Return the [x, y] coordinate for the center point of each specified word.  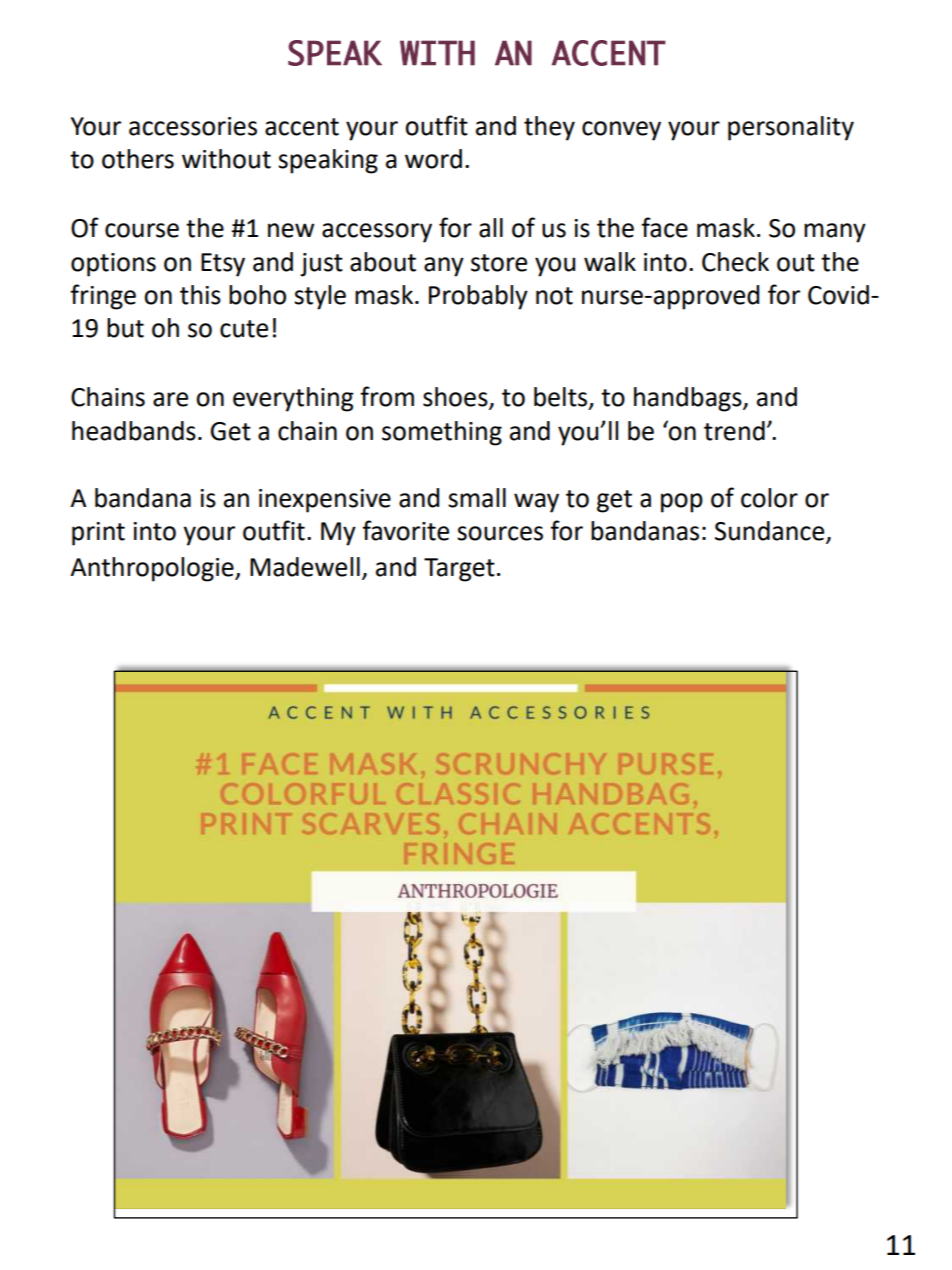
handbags [689, 399]
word [433, 159]
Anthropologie [153, 569]
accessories [193, 126]
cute [244, 329]
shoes [456, 398]
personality [791, 128]
